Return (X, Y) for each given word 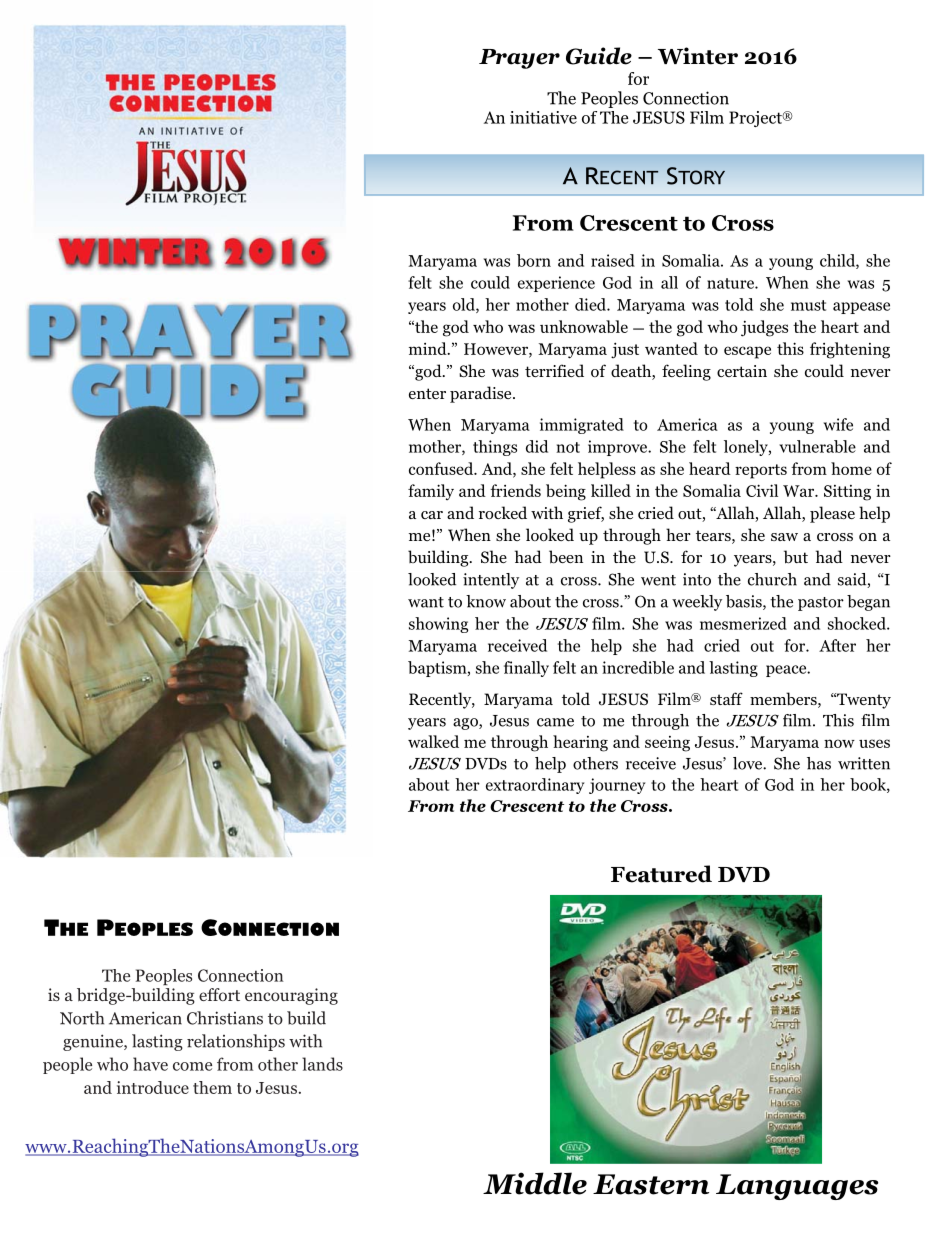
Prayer (519, 59)
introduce (153, 1087)
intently (491, 581)
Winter (698, 56)
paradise (482, 394)
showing (438, 625)
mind (429, 348)
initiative (543, 117)
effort (219, 994)
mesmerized (743, 623)
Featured (661, 874)
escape (747, 352)
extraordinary (535, 786)
